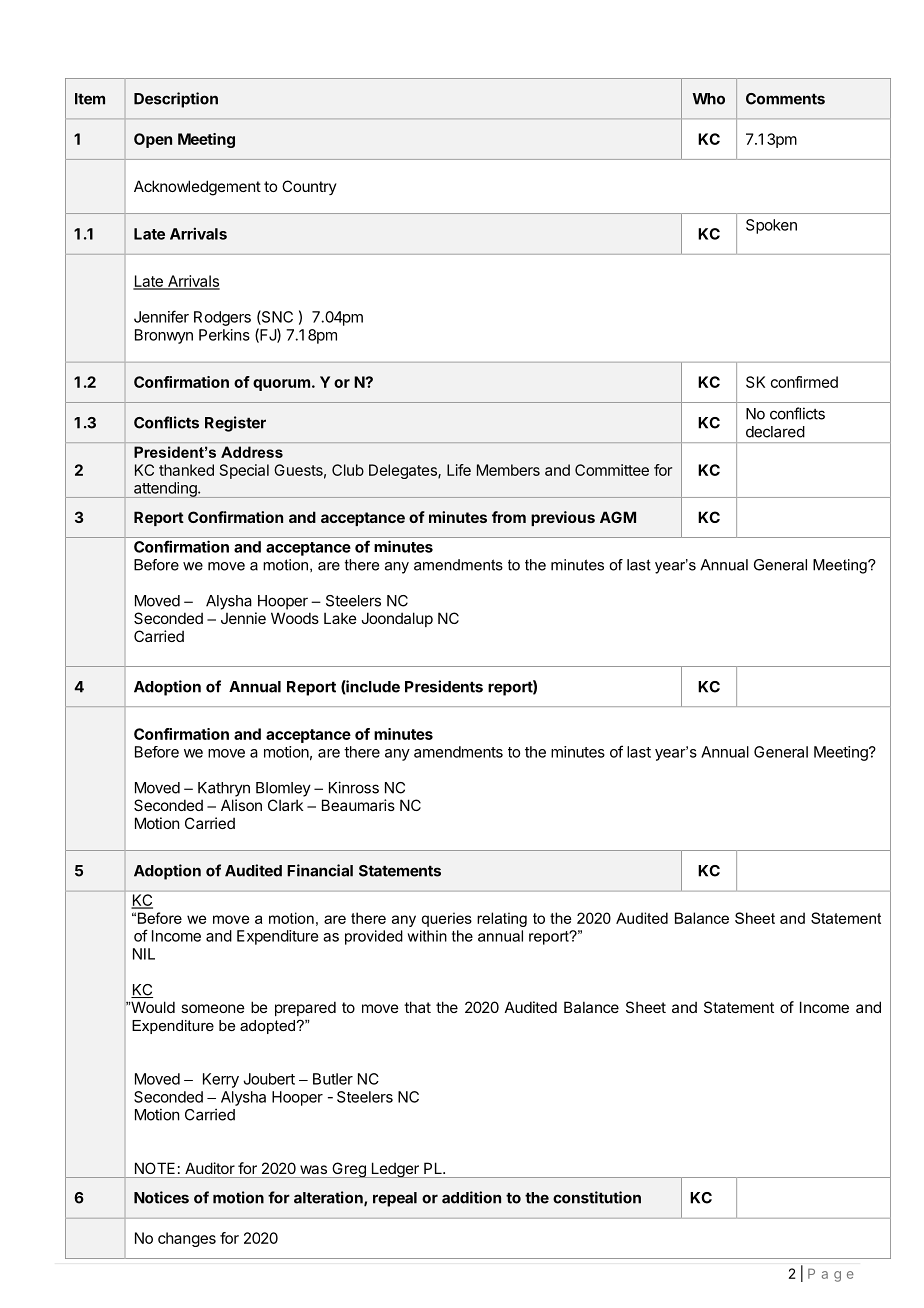  Describe the element at coordinates (471, 1197) in the image. I see `addition` at that location.
